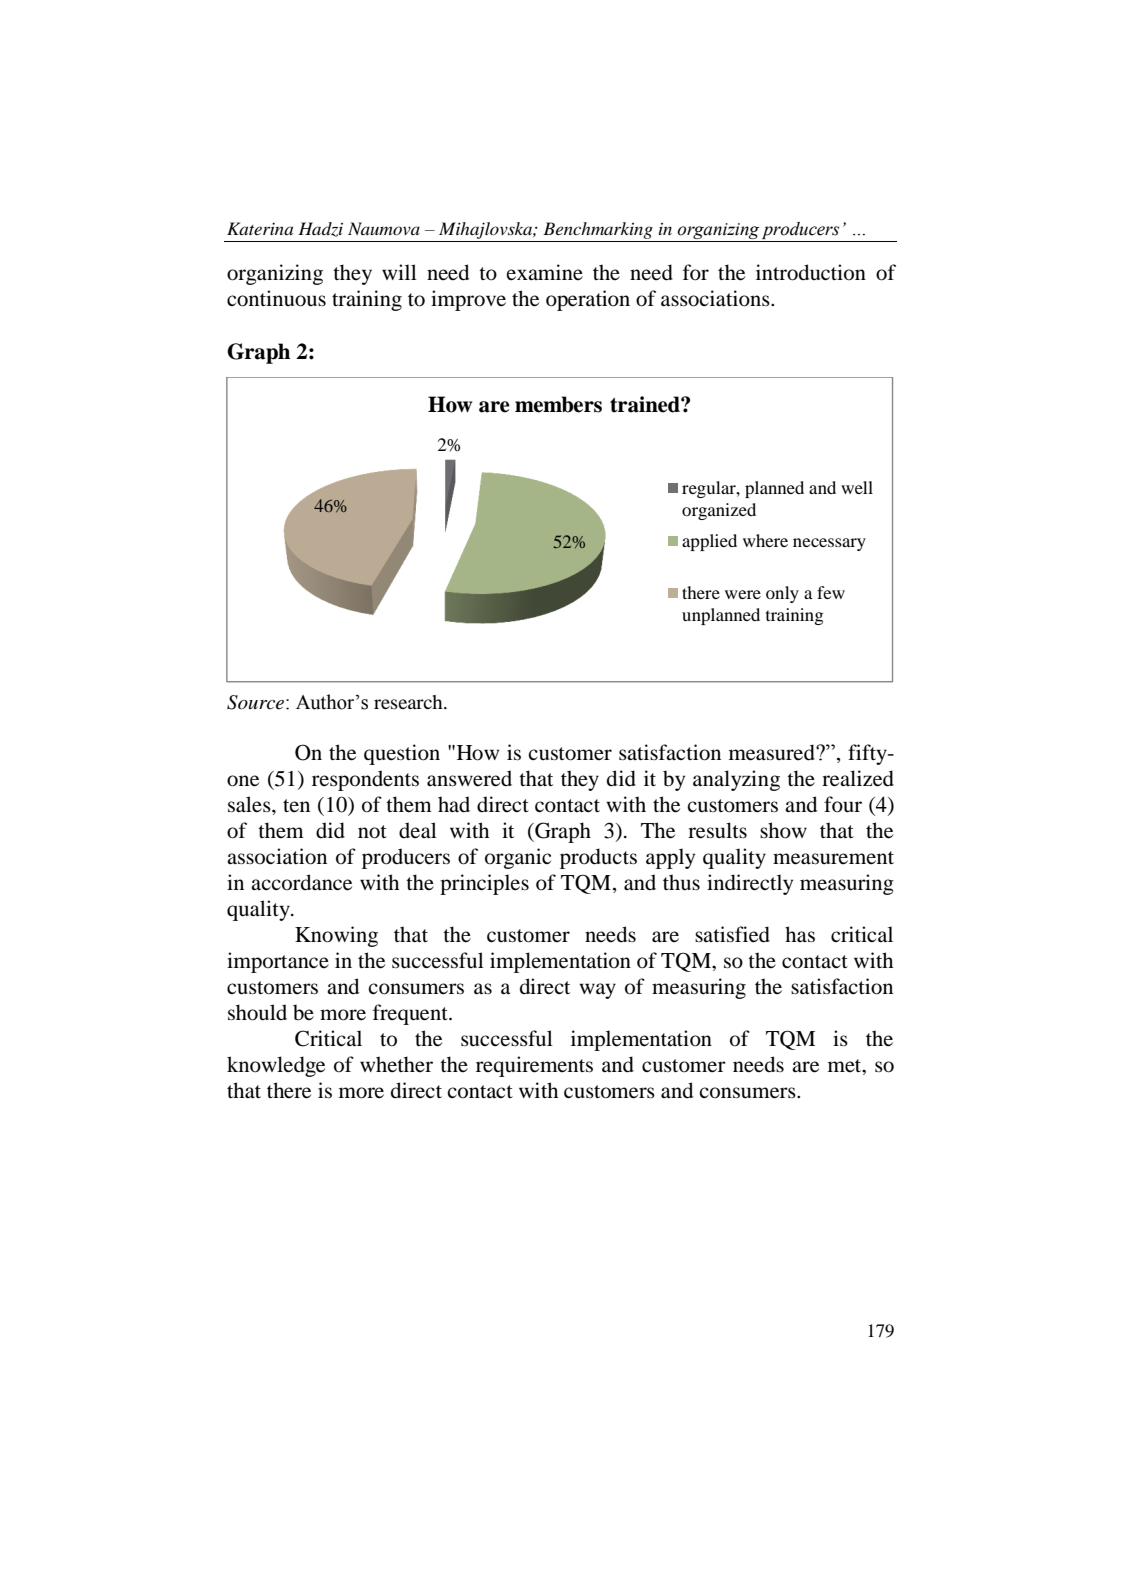 The height and width of the page is (1586, 1121). I want to click on introduction, so click(811, 272).
